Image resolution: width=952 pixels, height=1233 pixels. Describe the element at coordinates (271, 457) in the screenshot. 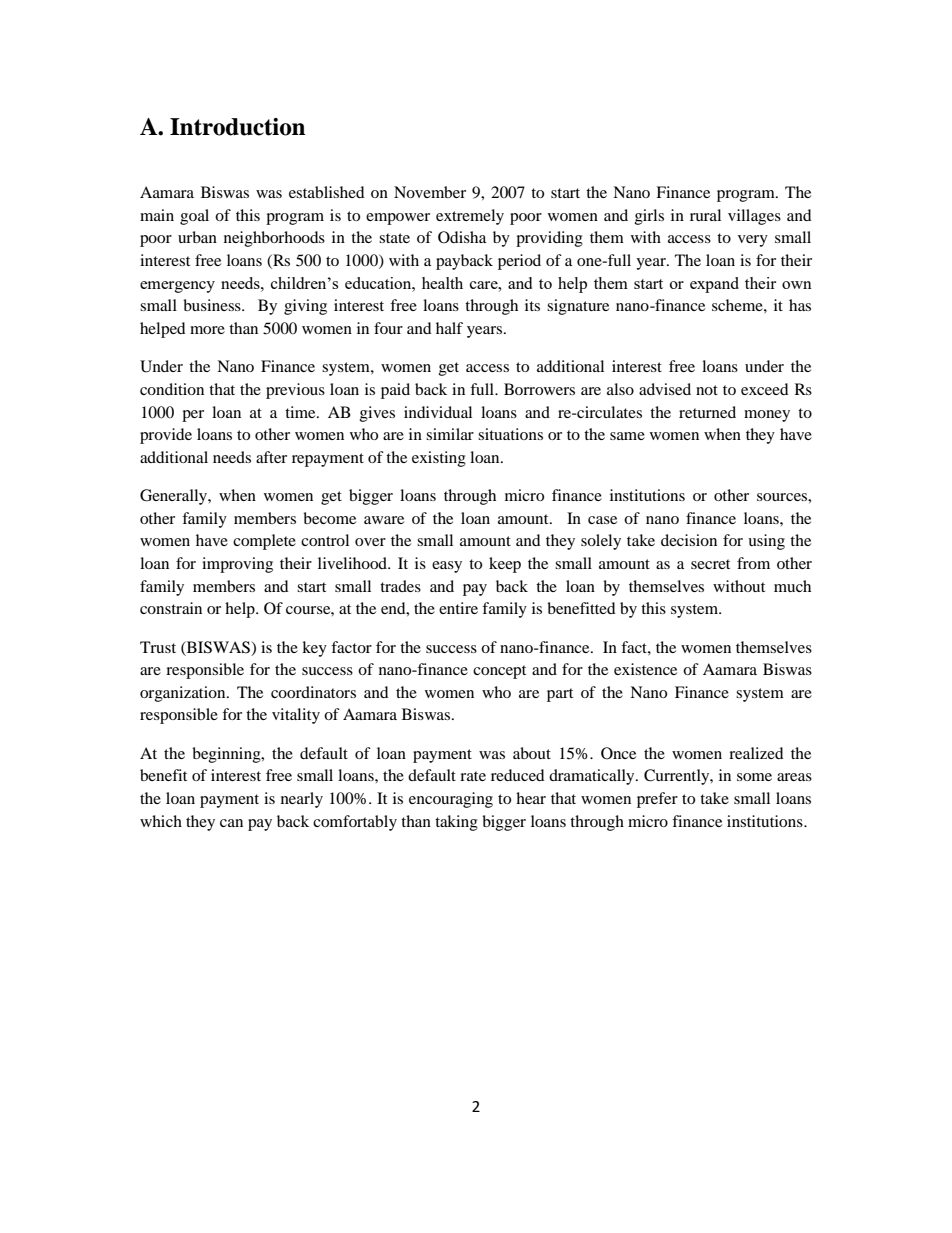

I see `after` at that location.
